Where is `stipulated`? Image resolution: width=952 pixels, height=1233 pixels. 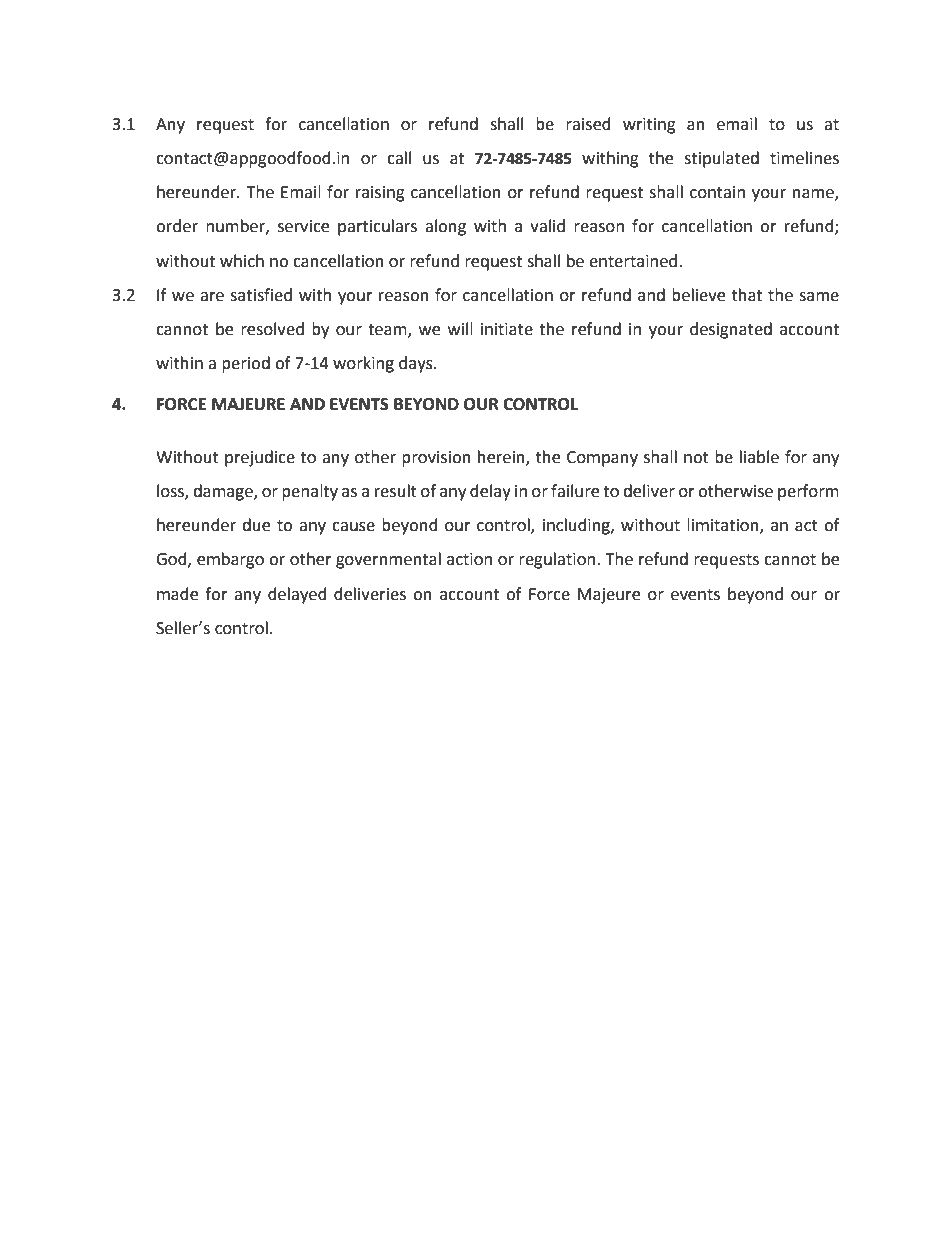 stipulated is located at coordinates (721, 159).
